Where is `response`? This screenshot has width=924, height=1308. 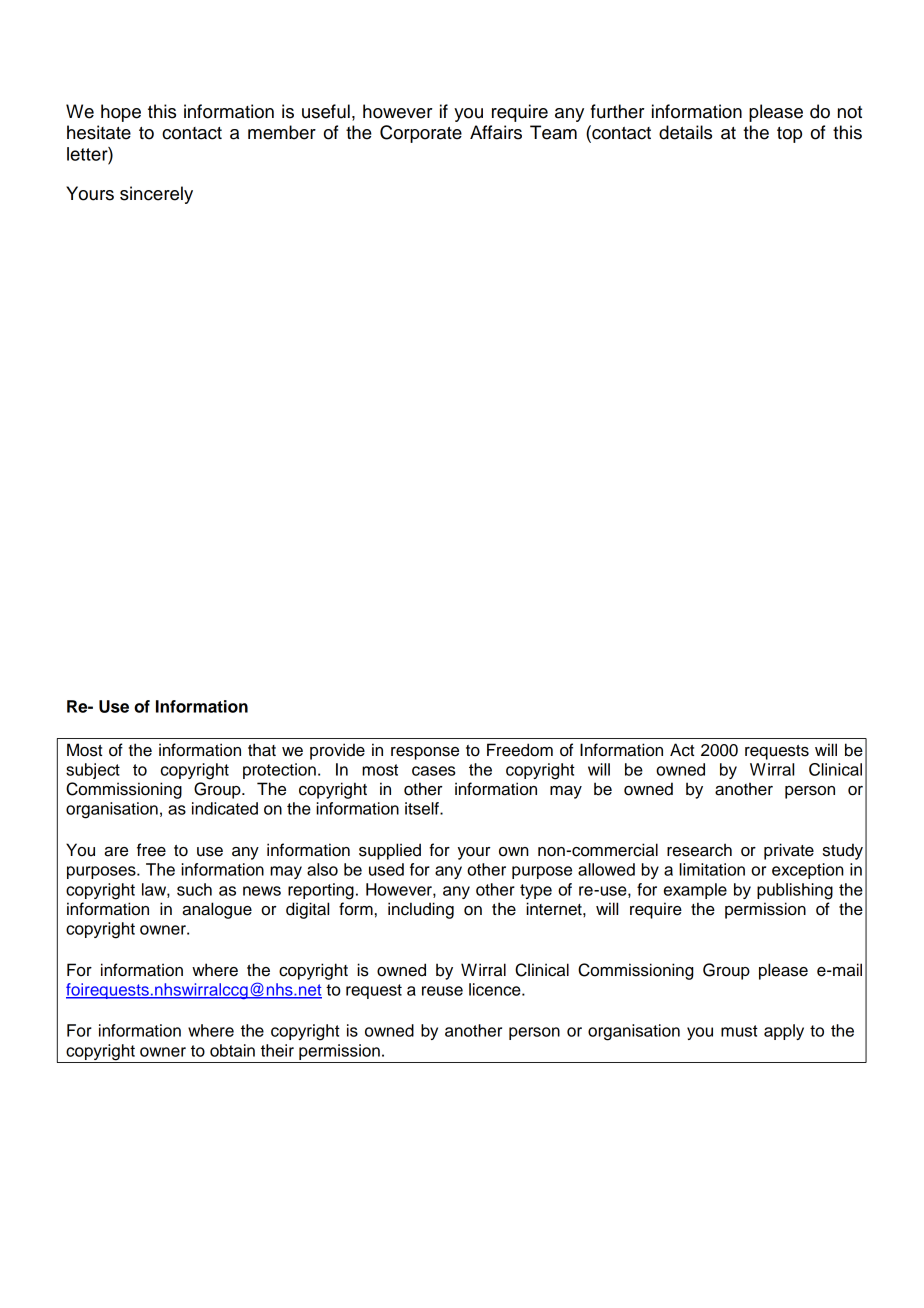 response is located at coordinates (425, 753).
